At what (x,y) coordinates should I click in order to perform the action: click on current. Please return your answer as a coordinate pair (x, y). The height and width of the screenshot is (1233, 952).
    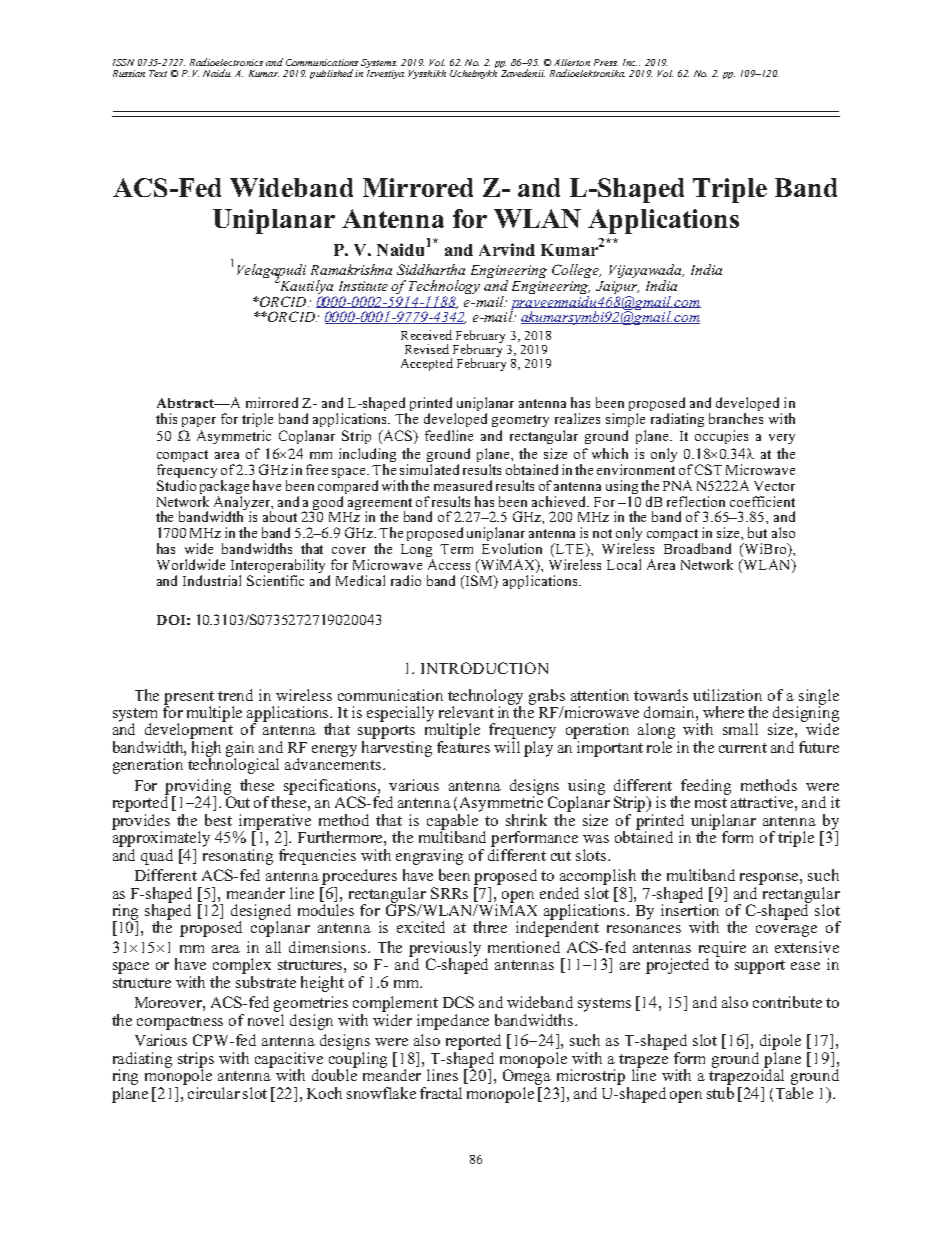
    Looking at the image, I should click on (743, 748).
